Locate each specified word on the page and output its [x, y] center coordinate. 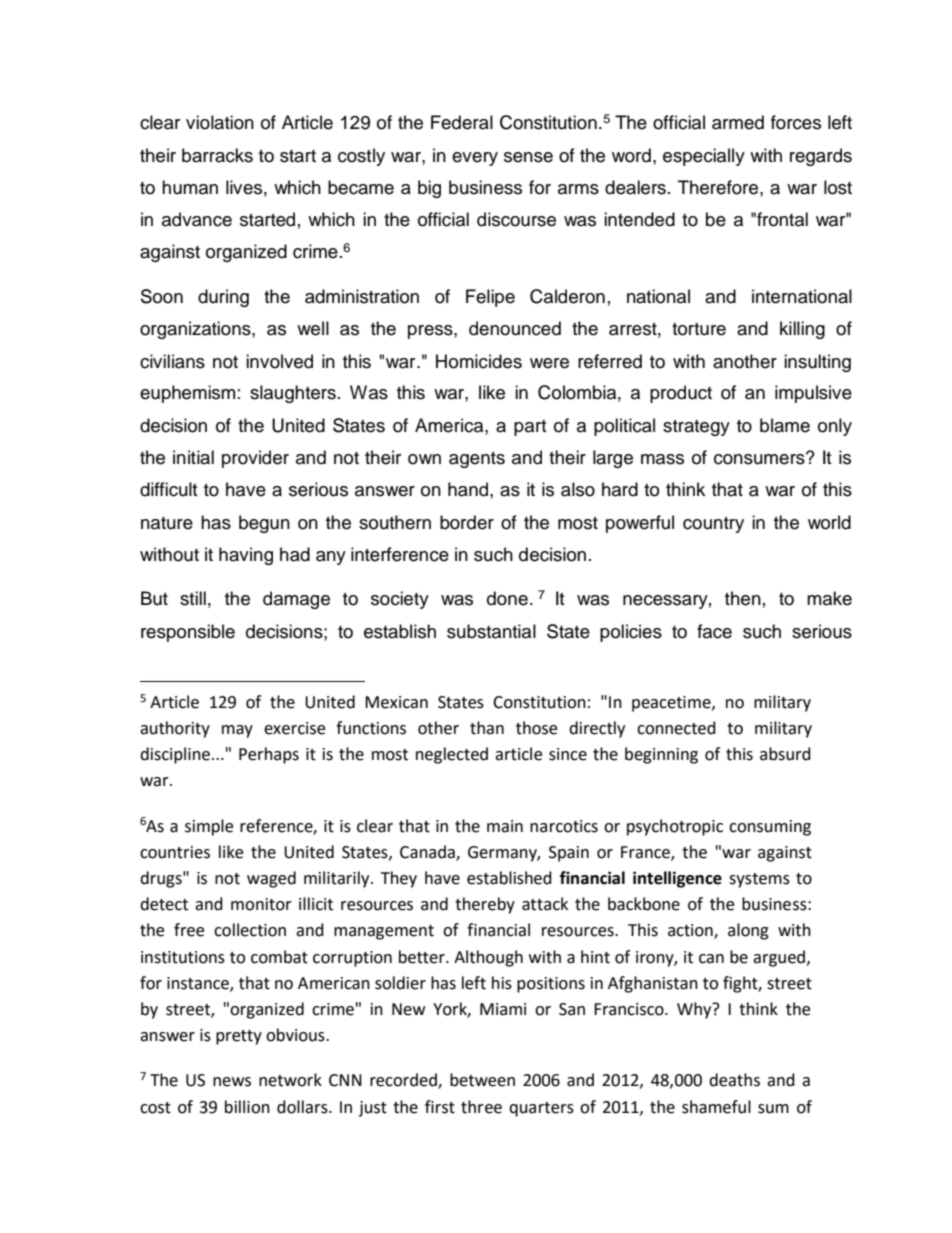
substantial [491, 631]
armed [738, 122]
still [193, 598]
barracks [217, 155]
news [232, 1082]
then [743, 598]
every [475, 159]
